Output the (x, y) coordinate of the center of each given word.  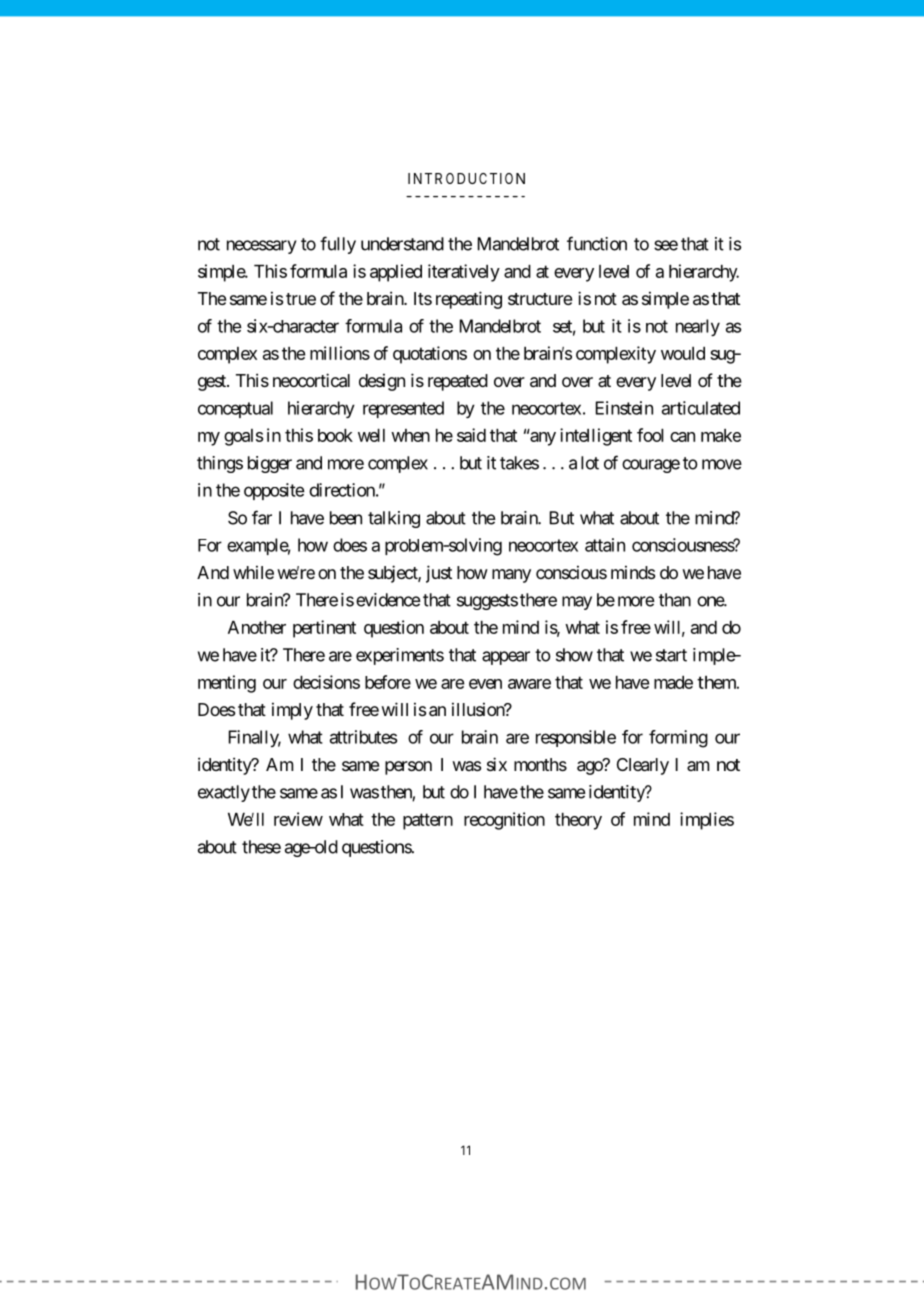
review (298, 819)
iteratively (464, 273)
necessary (262, 247)
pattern (428, 821)
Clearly (643, 766)
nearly (698, 327)
